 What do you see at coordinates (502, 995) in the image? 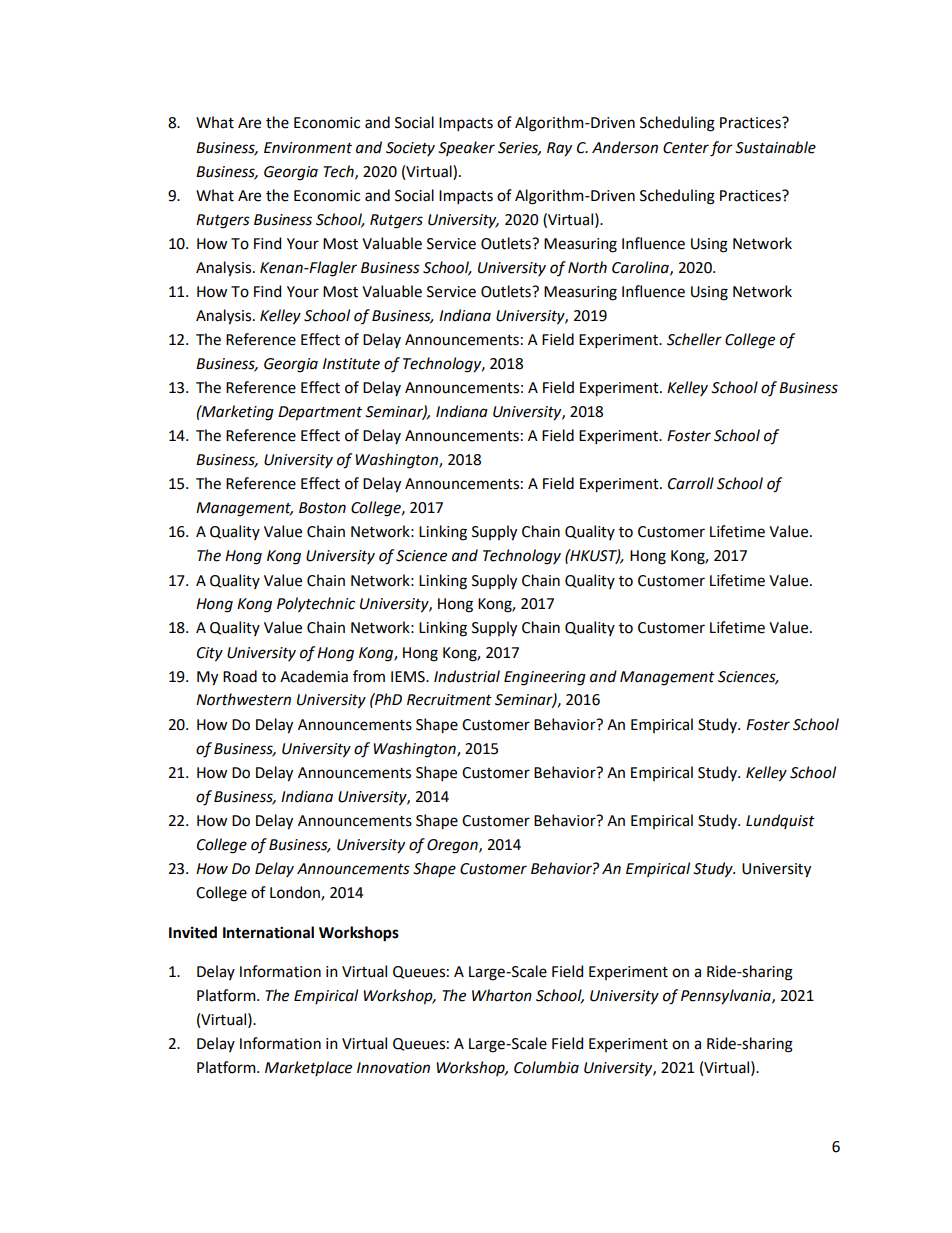
I see `Wharton` at bounding box center [502, 995].
